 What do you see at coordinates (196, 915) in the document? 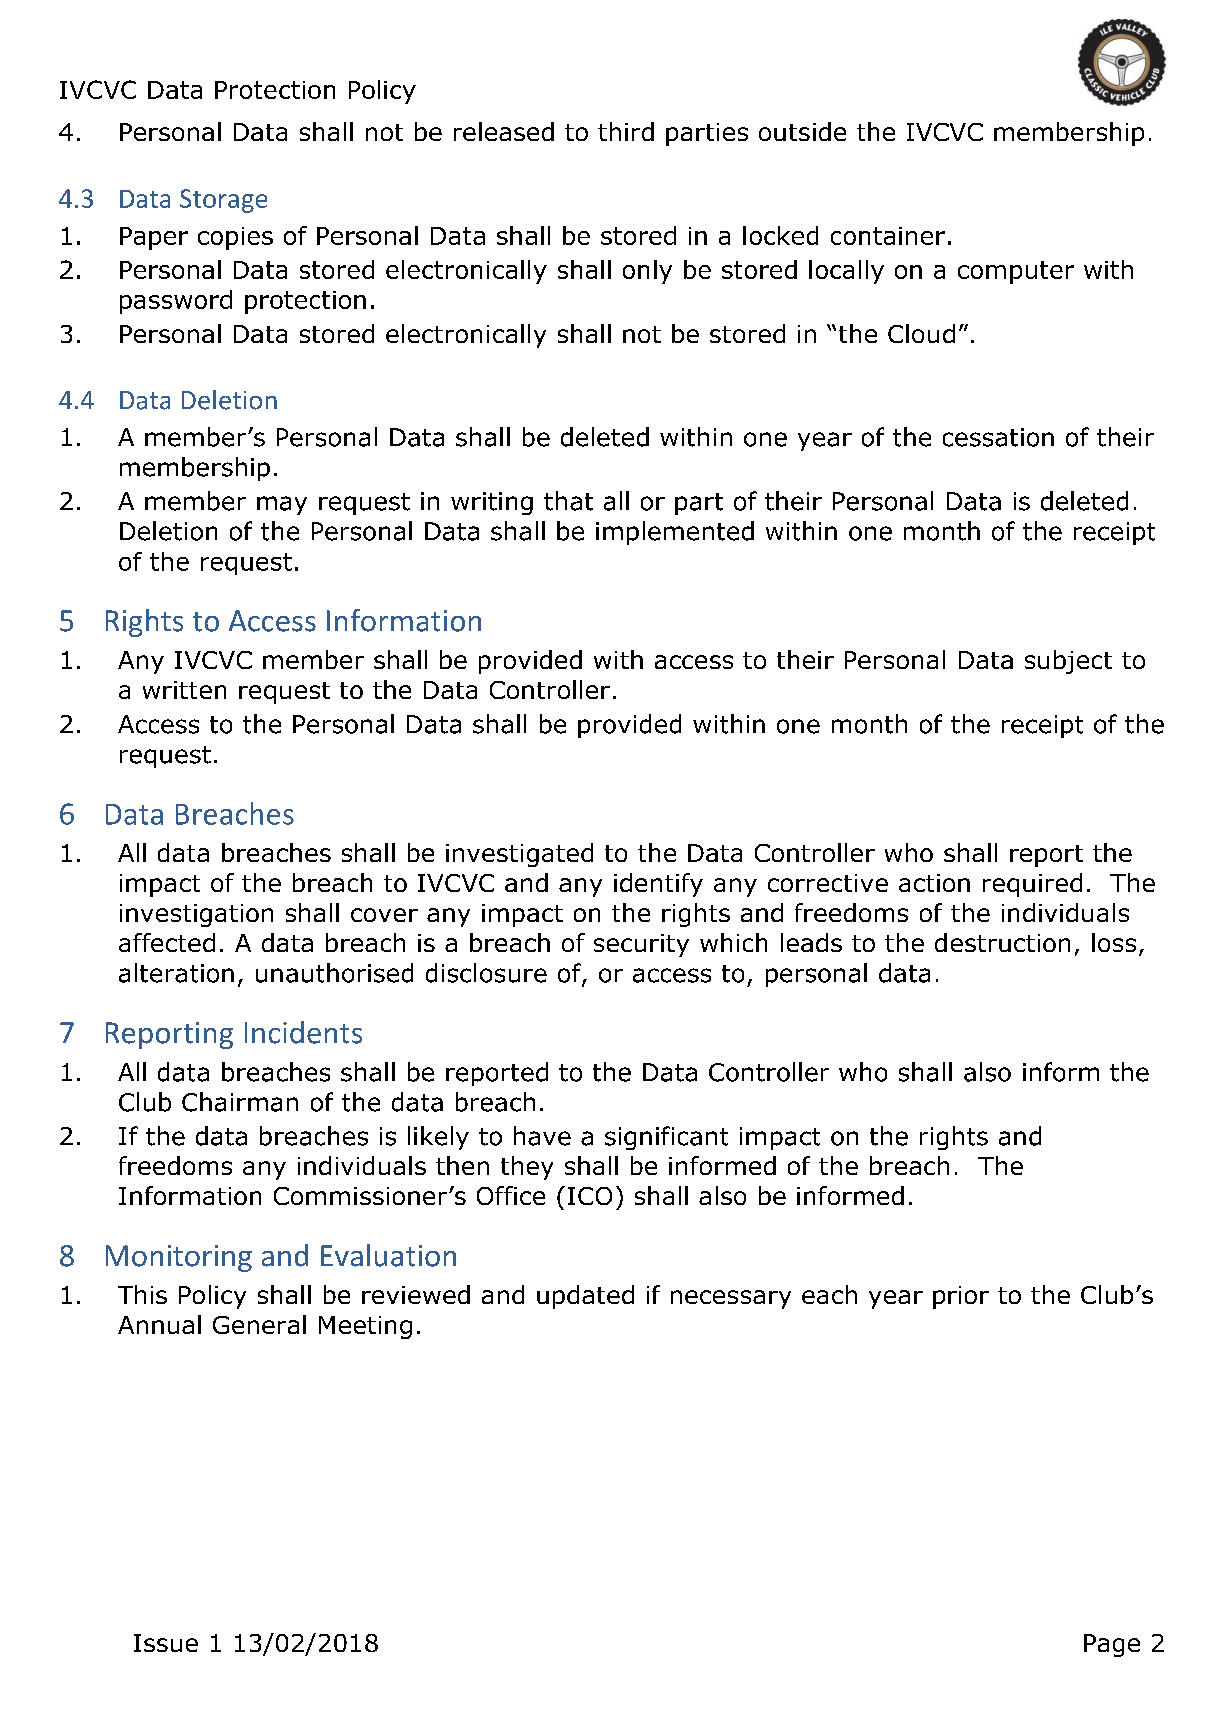
I see `investigation` at bounding box center [196, 915].
